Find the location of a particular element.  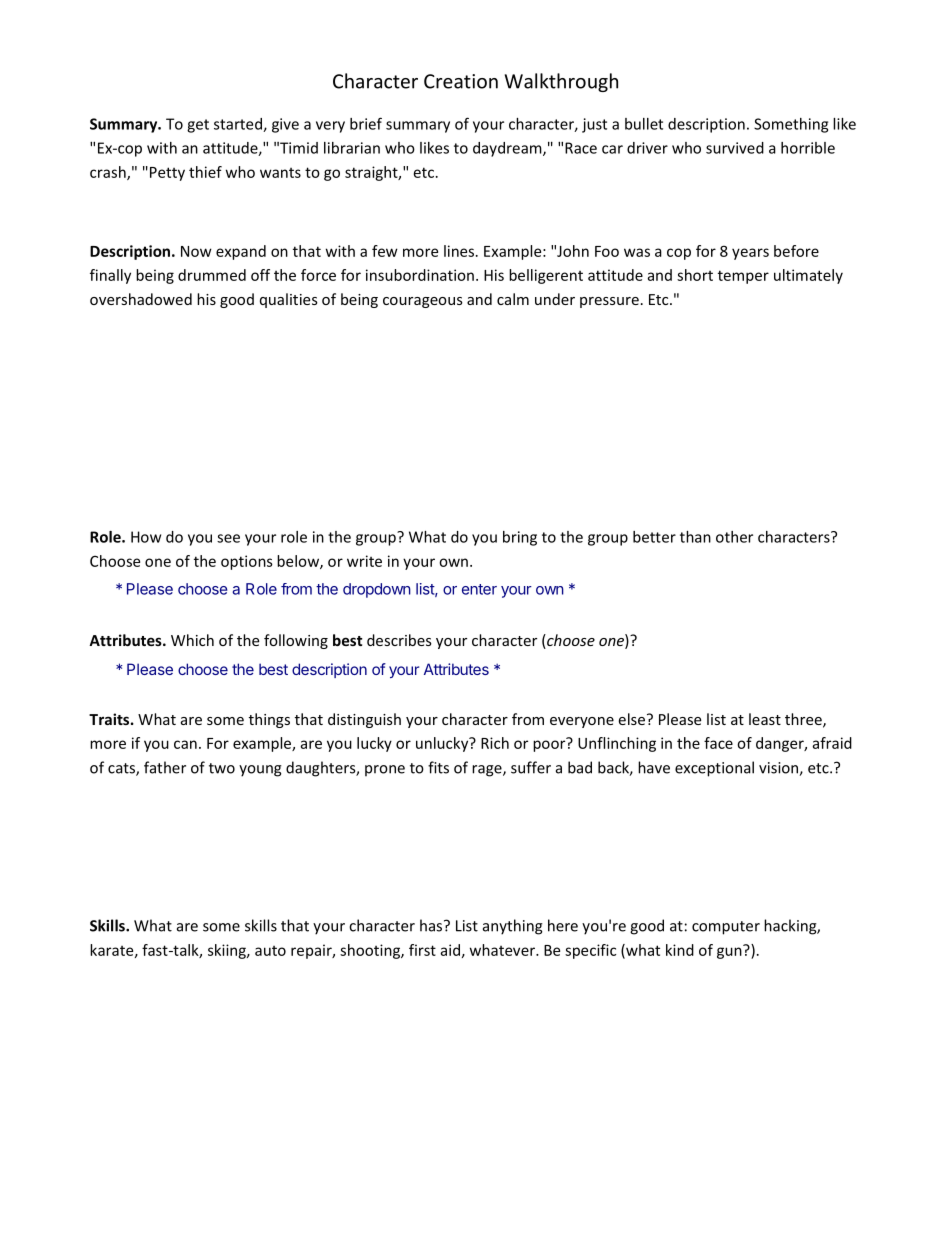

get is located at coordinates (198, 126).
